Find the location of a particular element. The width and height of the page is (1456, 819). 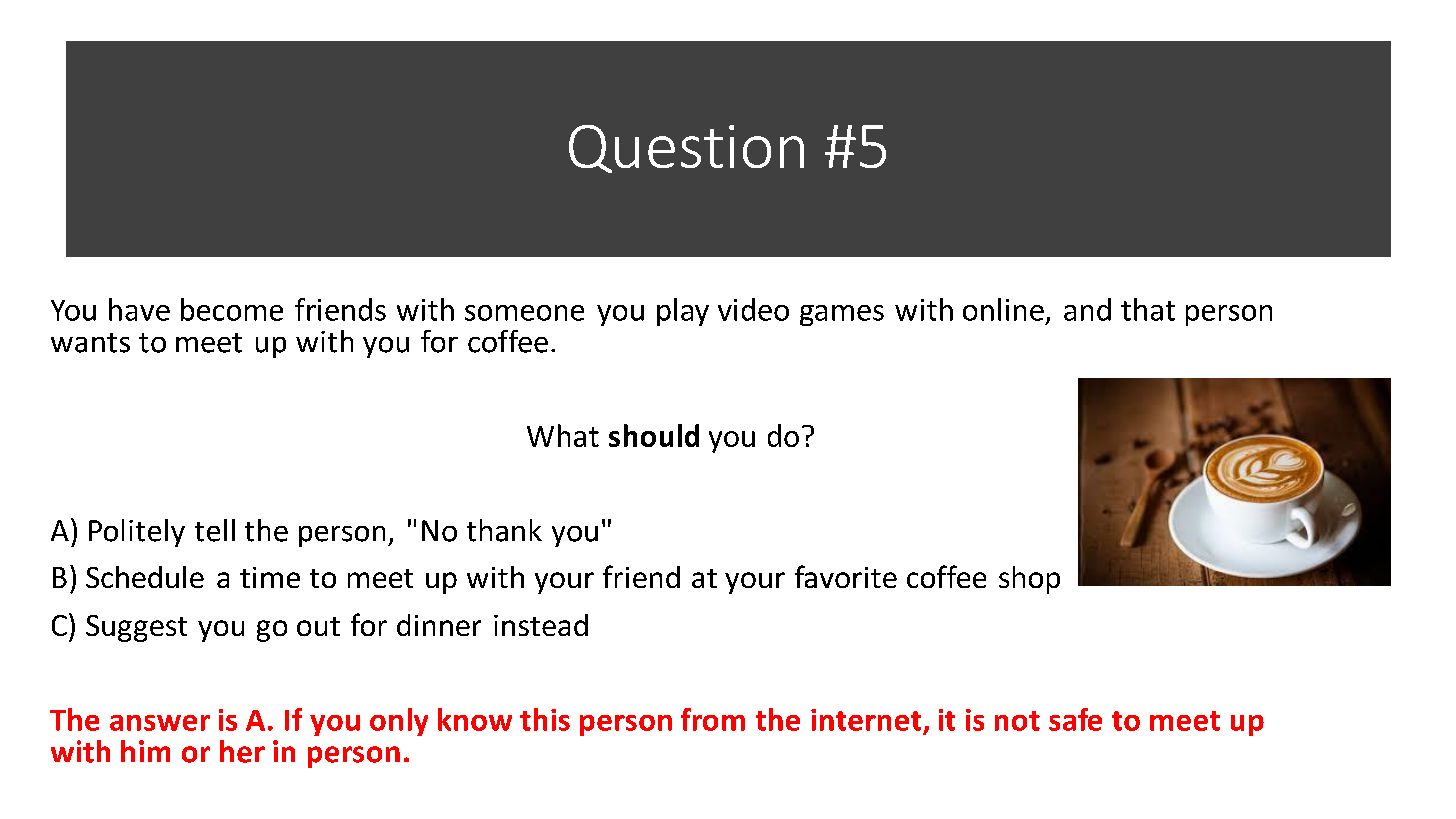

answer is located at coordinates (160, 723).
